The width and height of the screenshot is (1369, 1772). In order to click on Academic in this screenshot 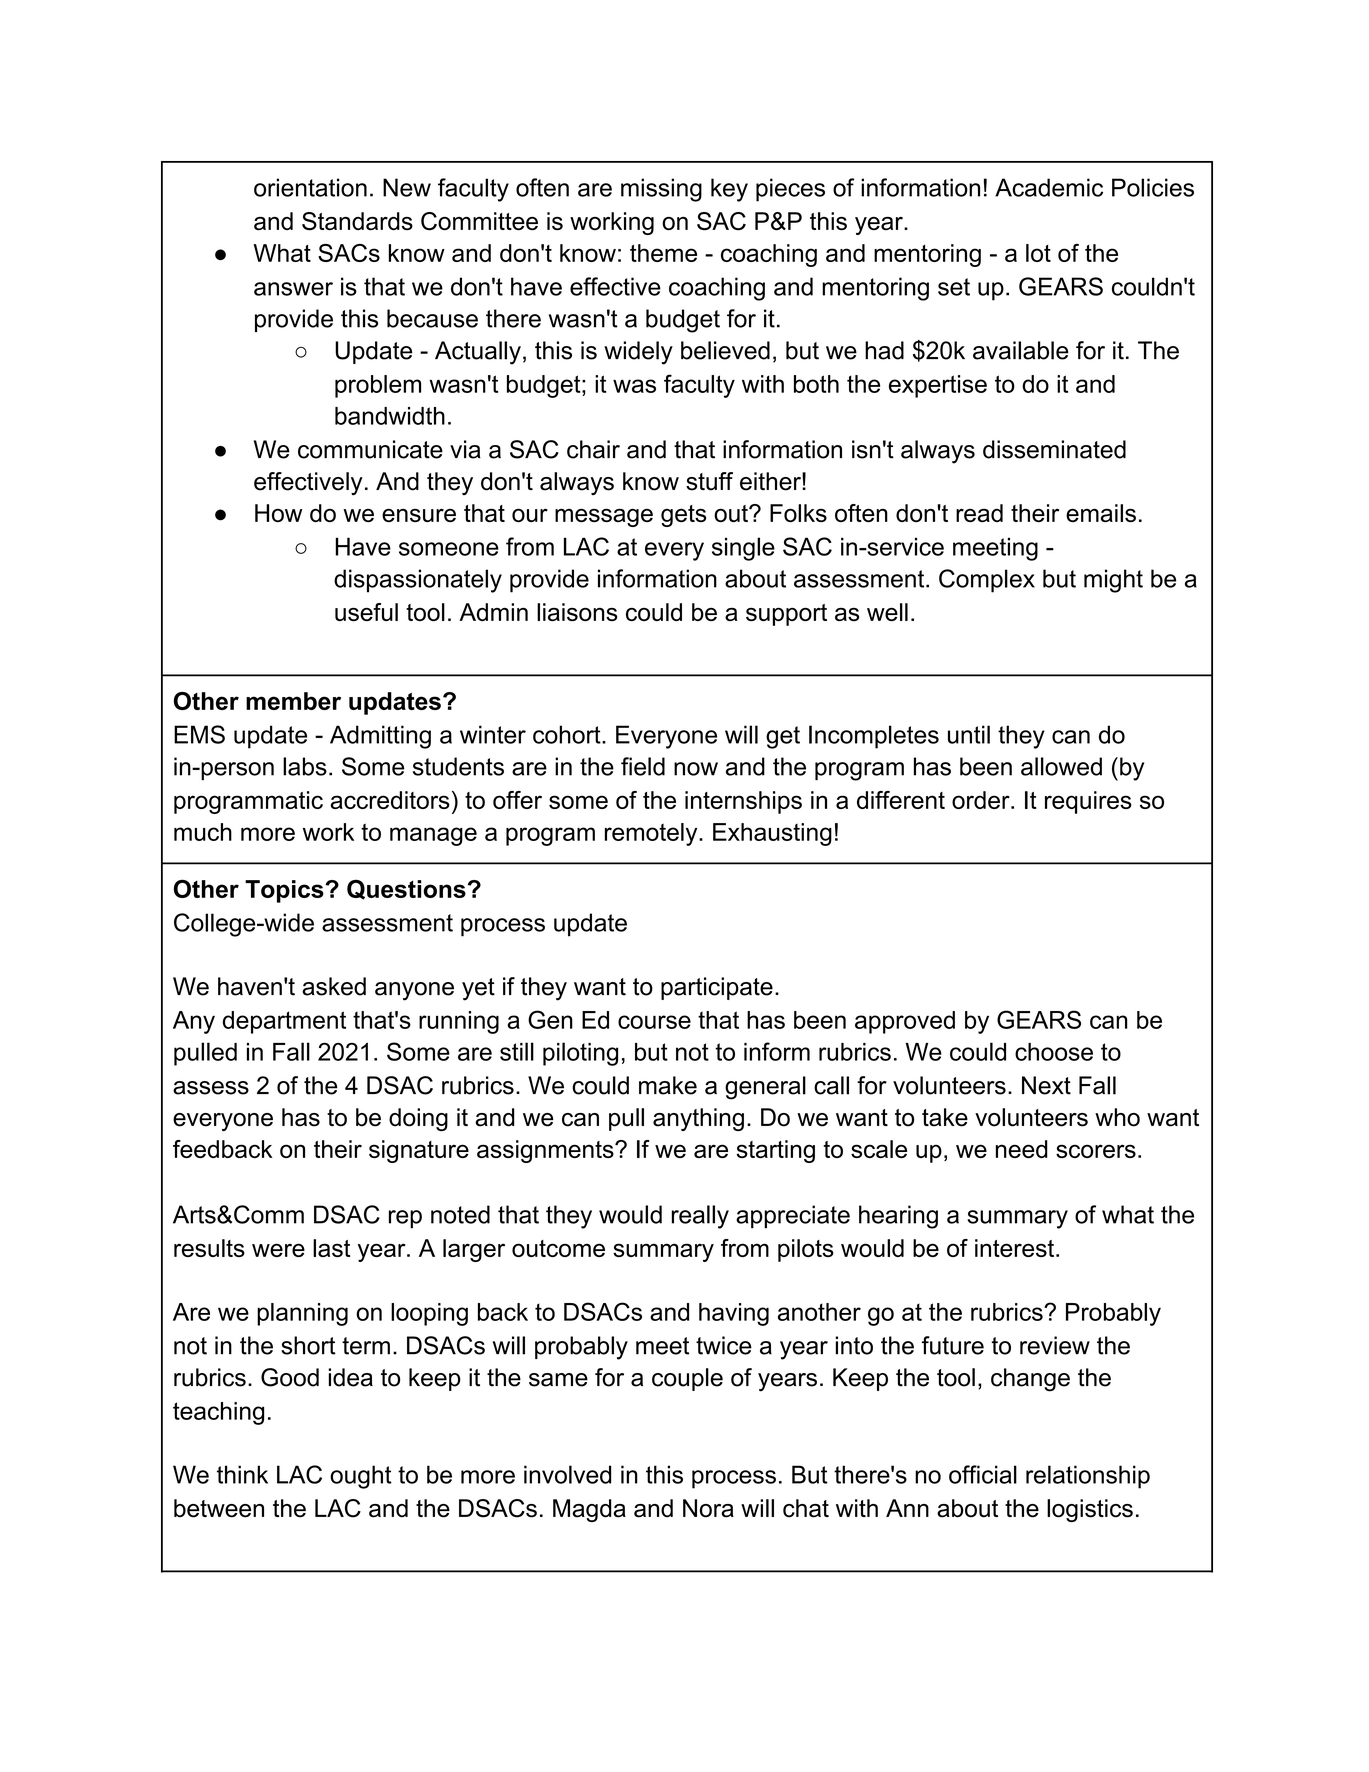, I will do `click(1049, 187)`.
